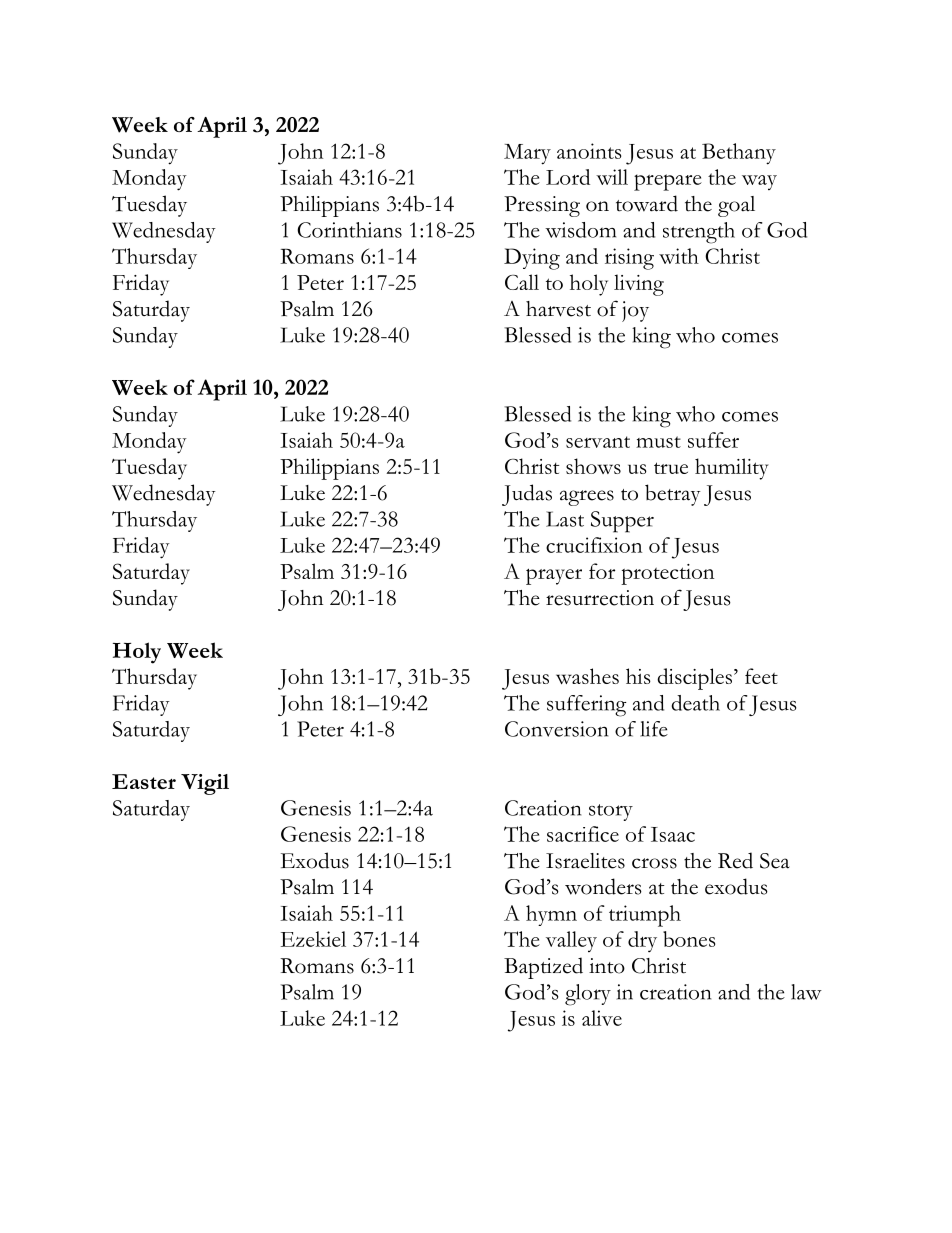  What do you see at coordinates (759, 182) in the image?
I see `way` at bounding box center [759, 182].
